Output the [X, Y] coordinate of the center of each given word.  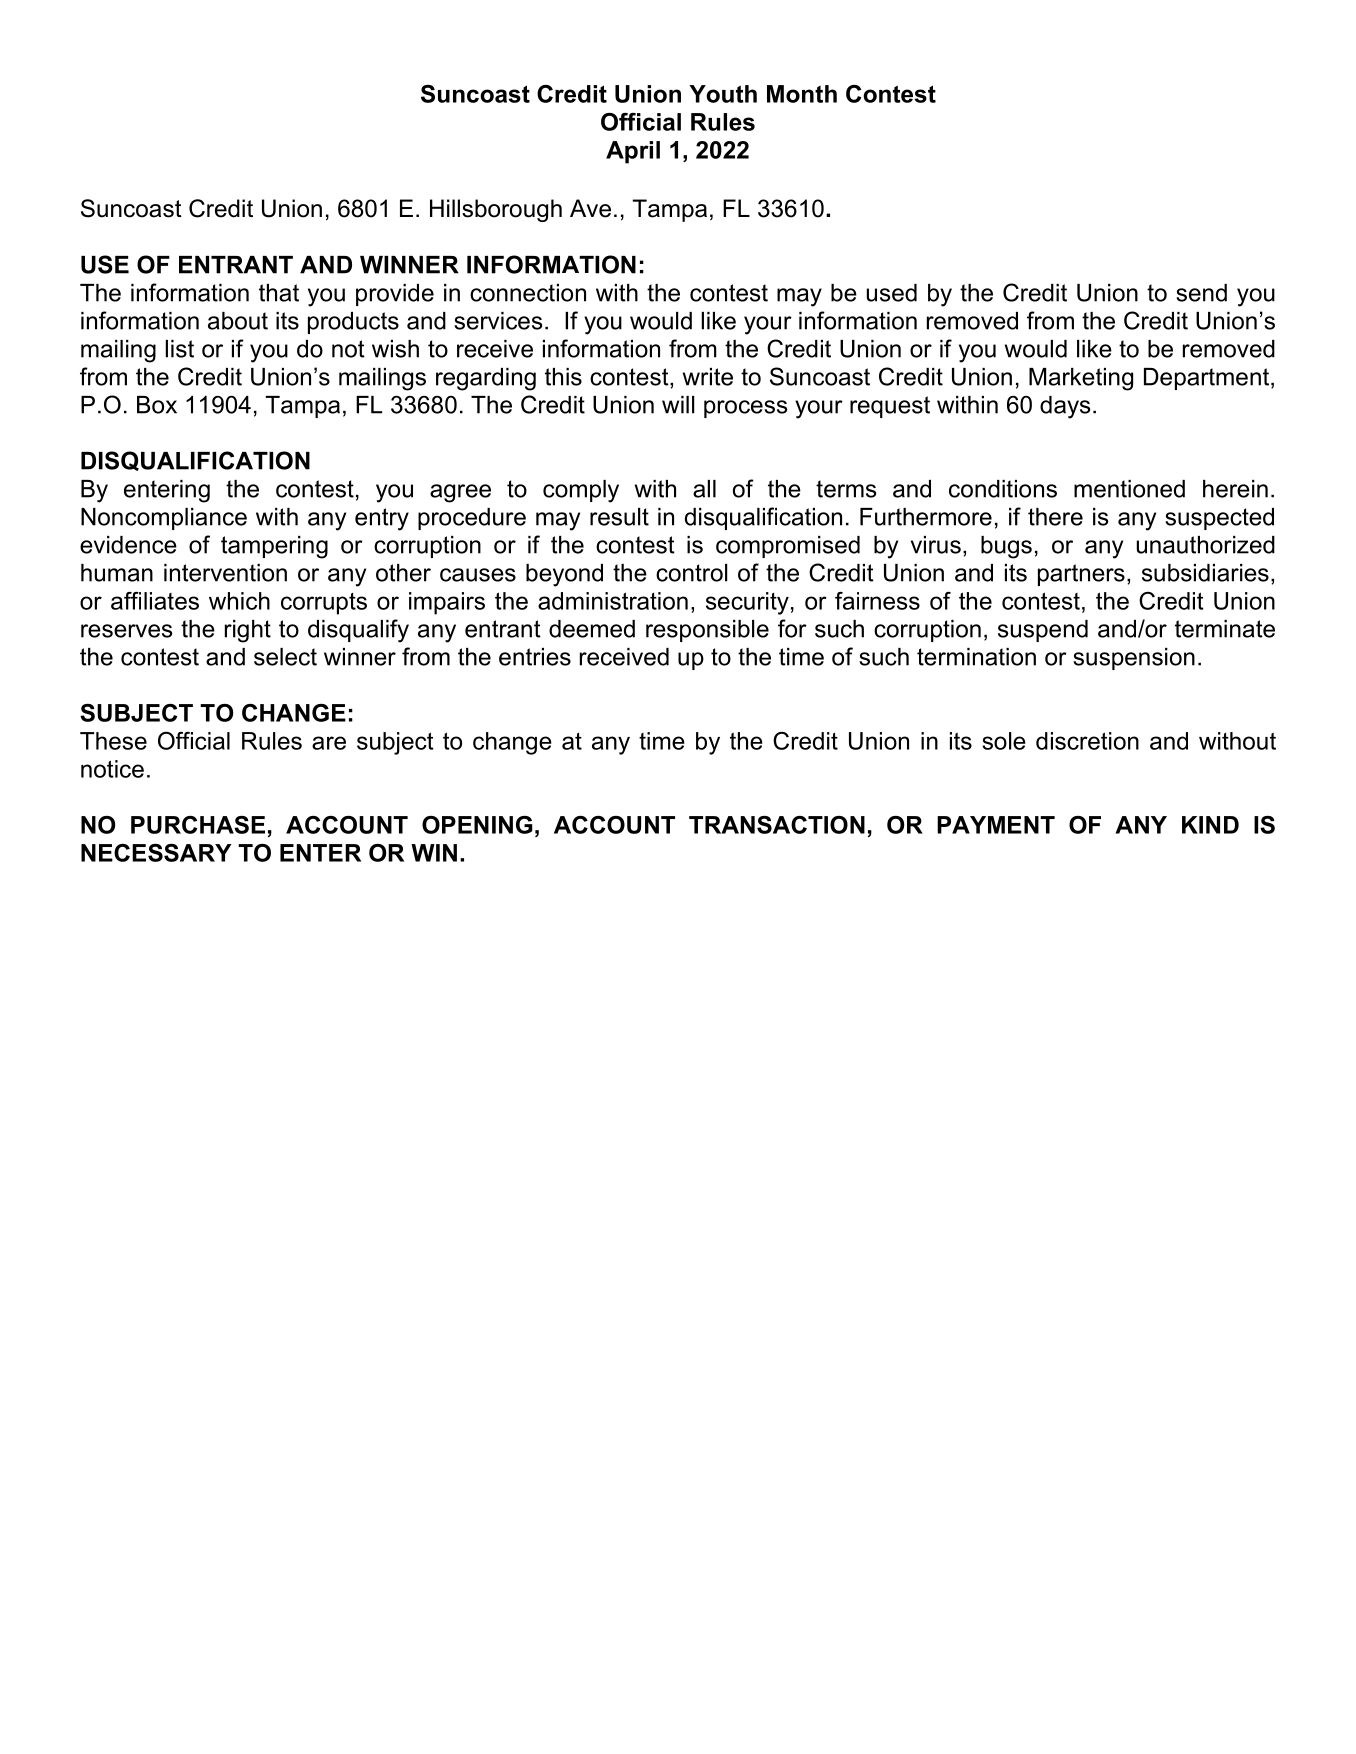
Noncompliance [164, 519]
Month [802, 94]
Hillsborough [496, 210]
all [704, 489]
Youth [723, 94]
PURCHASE [198, 825]
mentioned [1129, 489]
